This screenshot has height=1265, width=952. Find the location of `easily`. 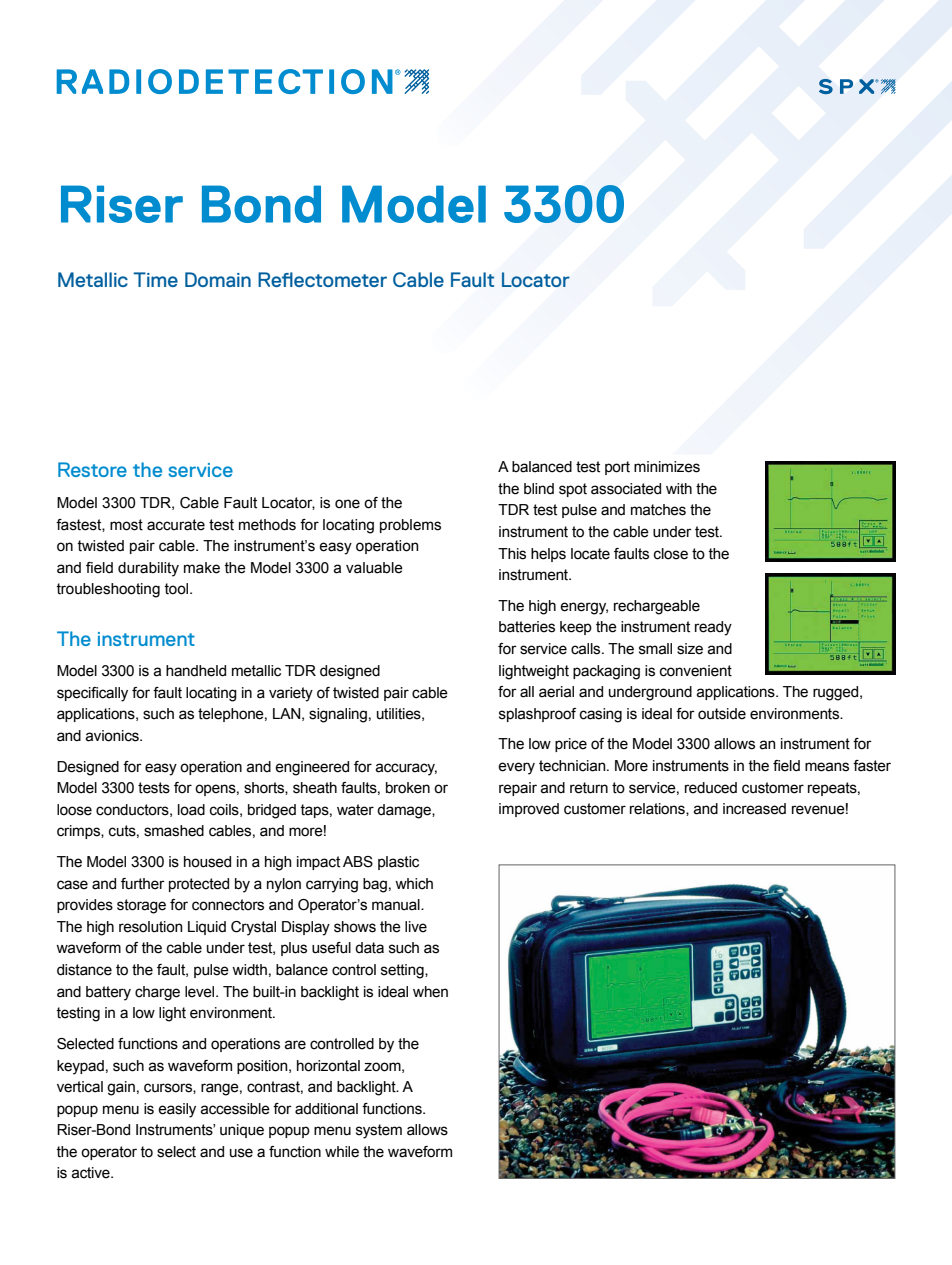

easily is located at coordinates (177, 1110).
